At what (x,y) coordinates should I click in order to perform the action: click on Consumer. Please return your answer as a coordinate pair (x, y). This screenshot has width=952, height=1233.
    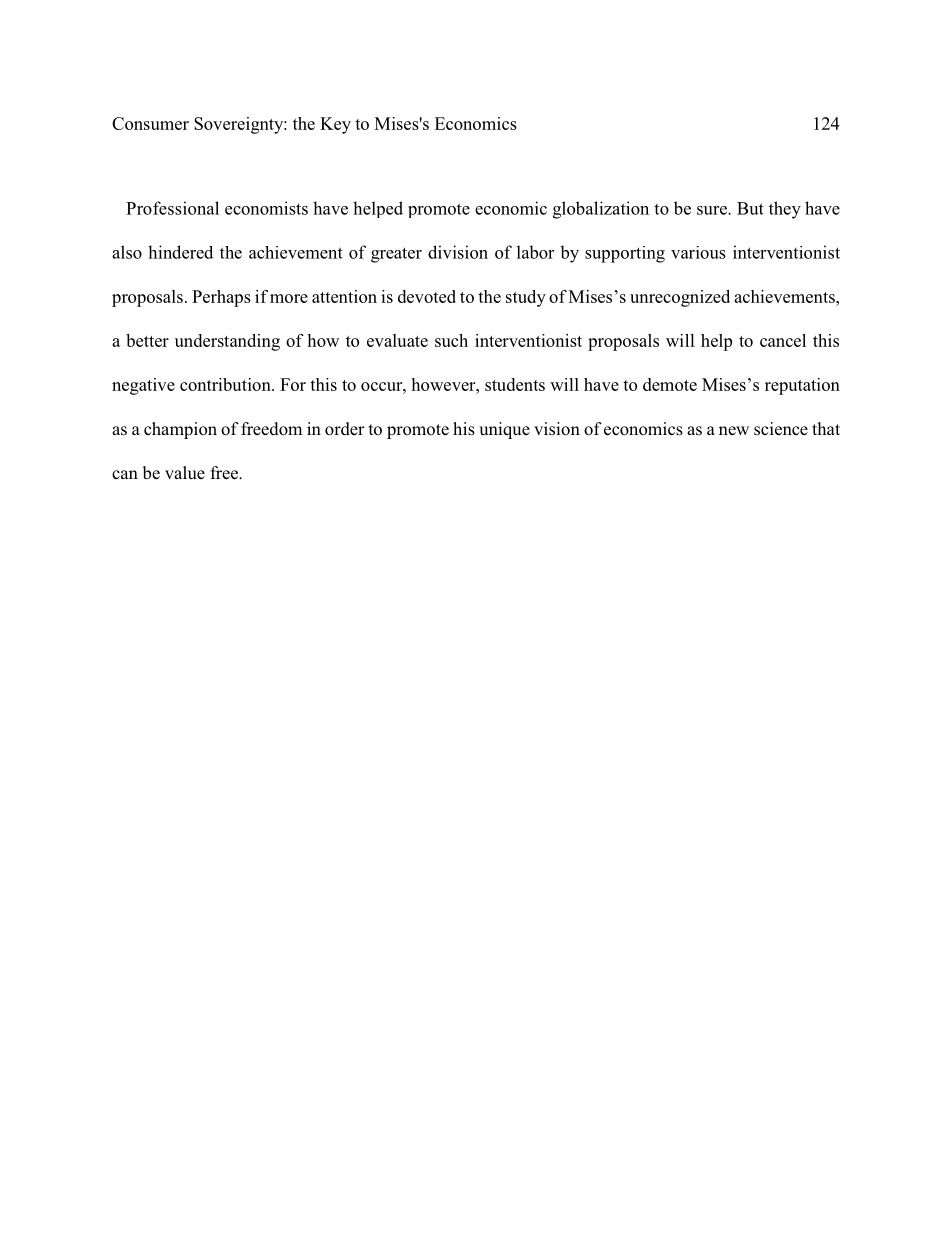
    Looking at the image, I should click on (150, 123).
